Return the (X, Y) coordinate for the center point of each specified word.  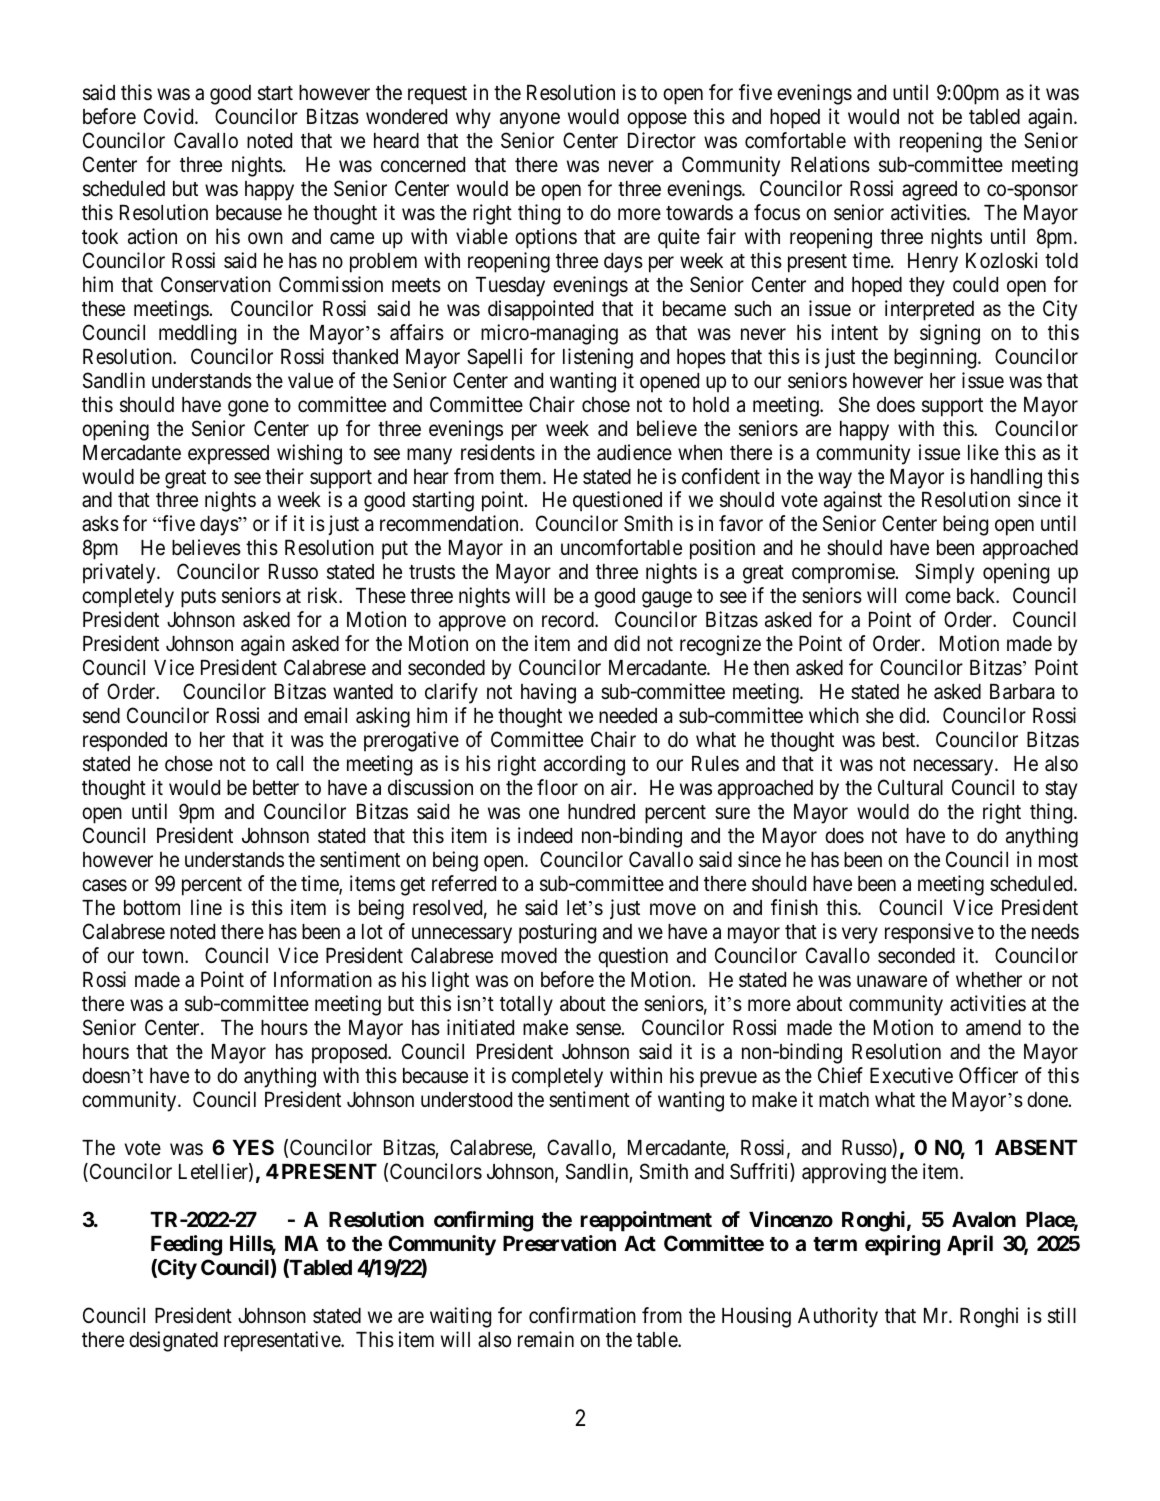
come (928, 598)
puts (198, 598)
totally (526, 1006)
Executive (911, 1075)
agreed (929, 191)
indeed (545, 835)
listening (598, 358)
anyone (530, 120)
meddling (197, 334)
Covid (170, 116)
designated (173, 1341)
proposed (351, 1054)
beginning (936, 358)
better (276, 788)
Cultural (910, 787)
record (569, 620)
